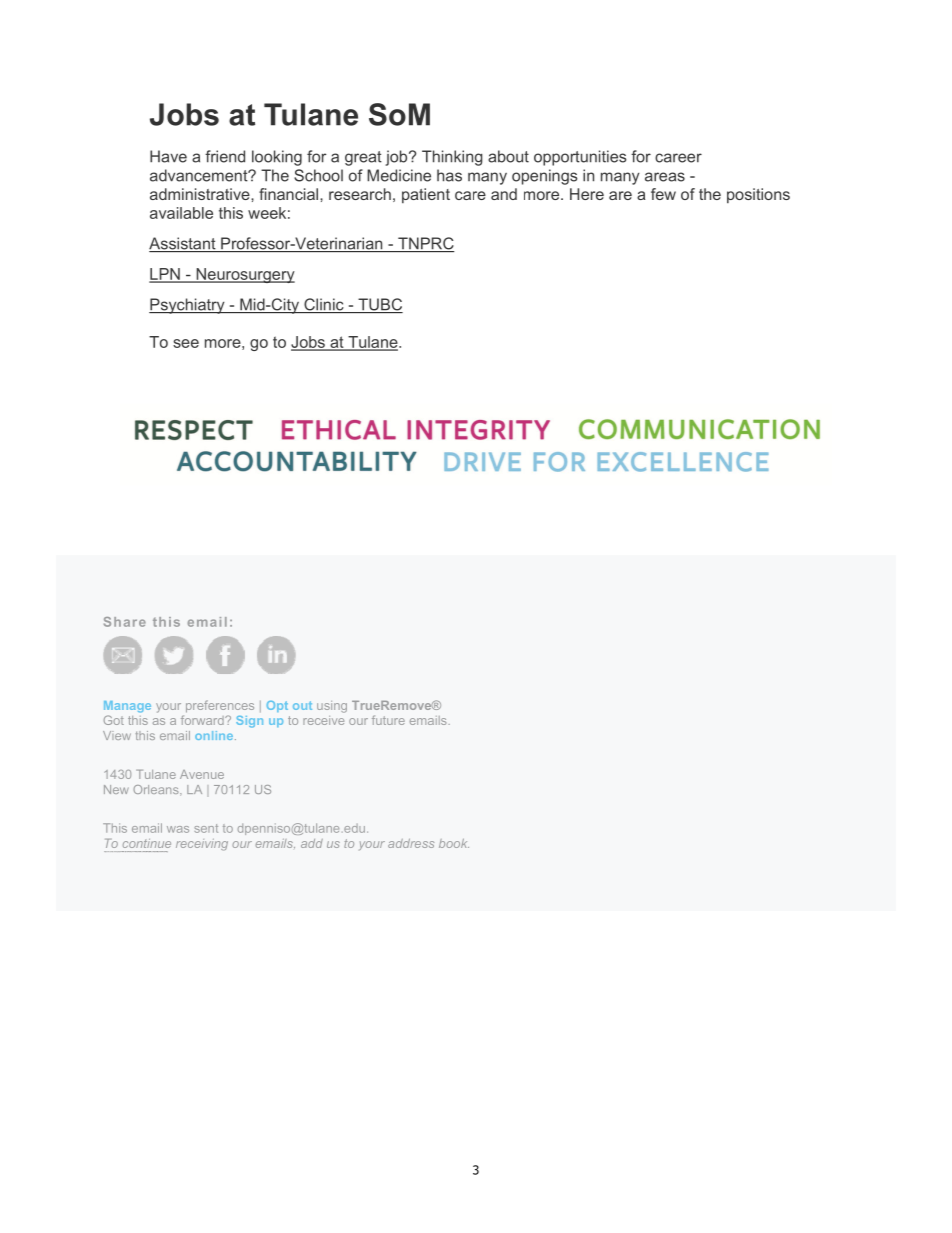  I want to click on address, so click(411, 843).
